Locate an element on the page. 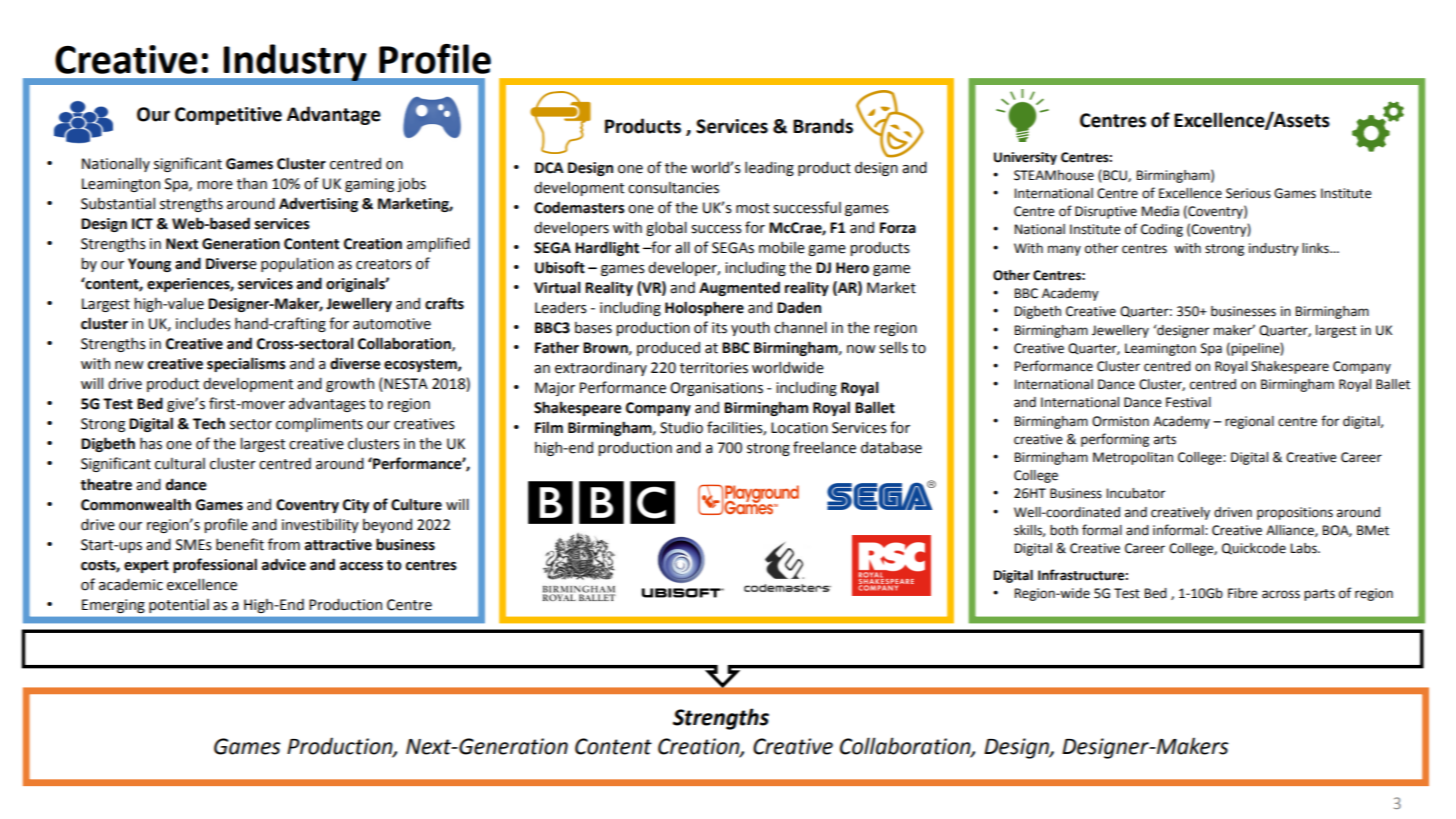  mobile is located at coordinates (782, 247).
